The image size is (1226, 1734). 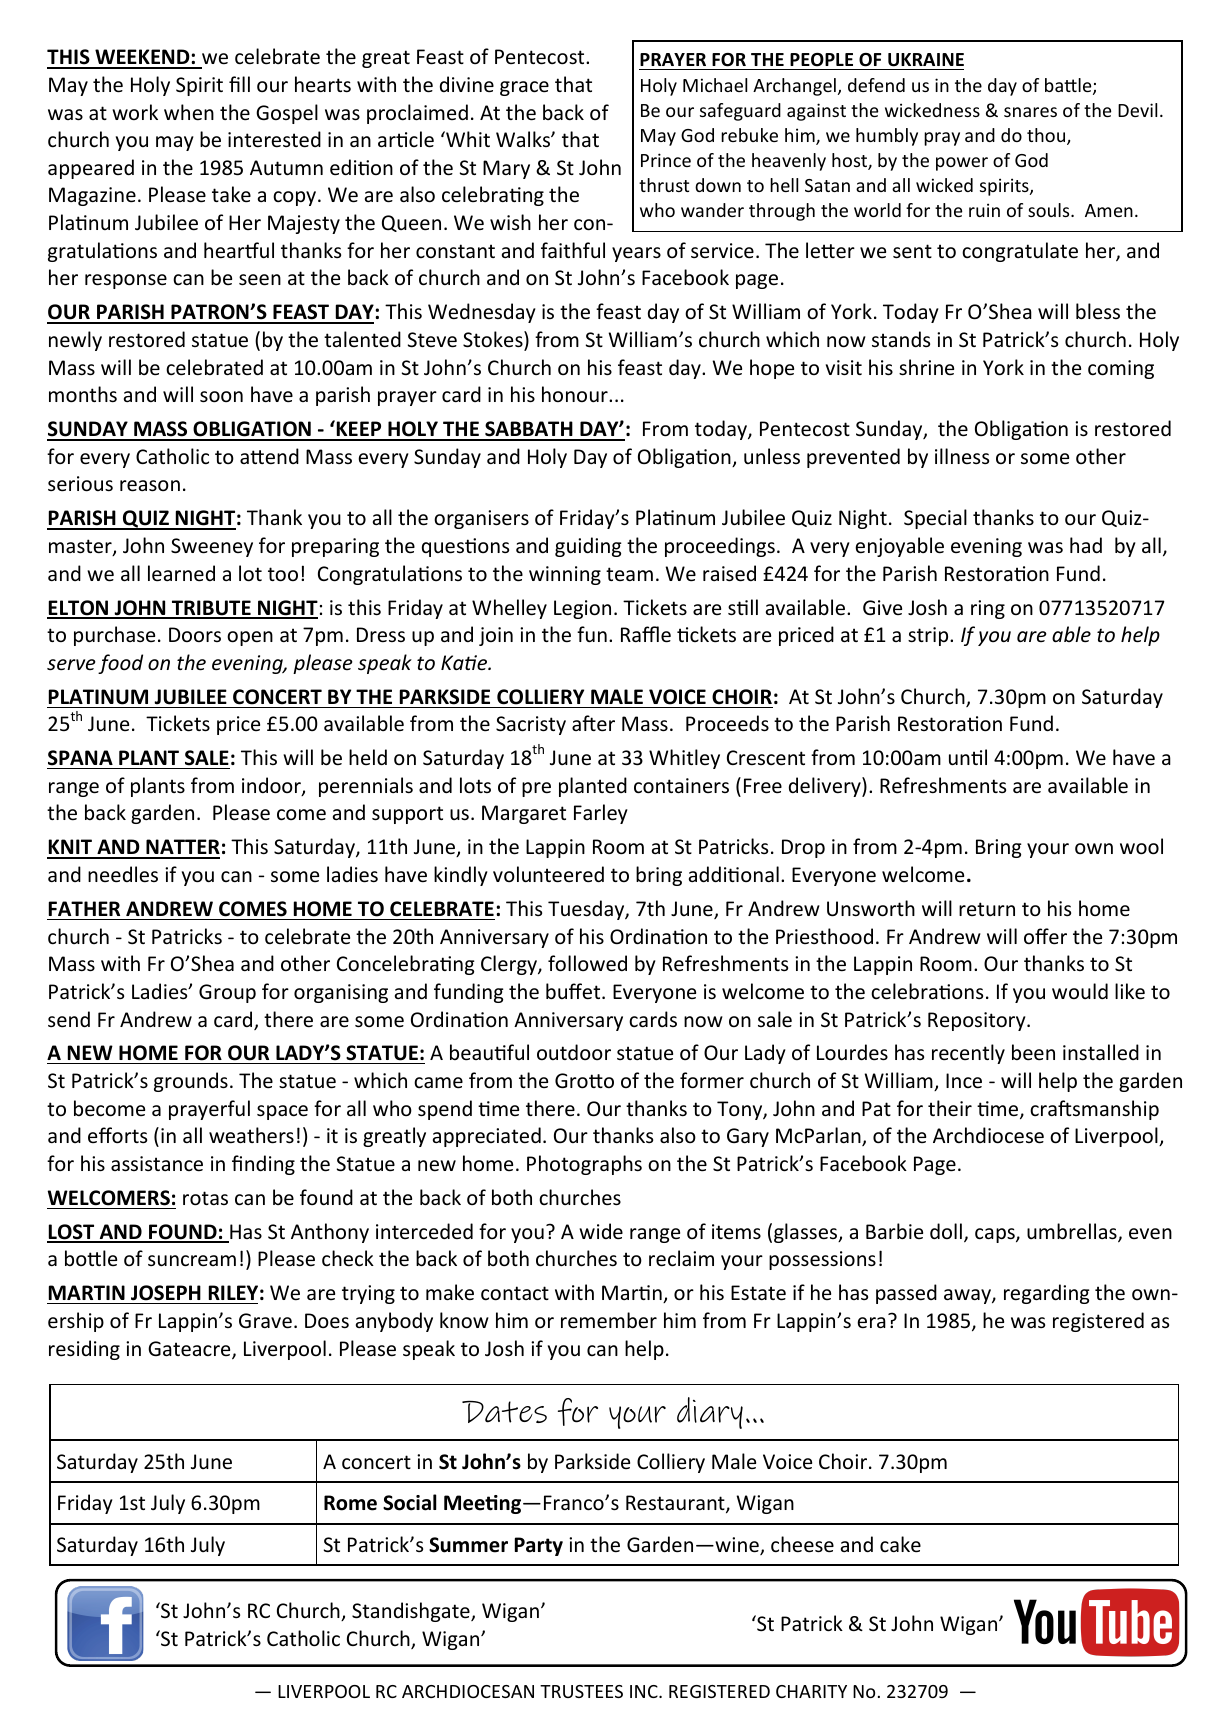 What do you see at coordinates (524, 88) in the image?
I see `grace` at bounding box center [524, 88].
